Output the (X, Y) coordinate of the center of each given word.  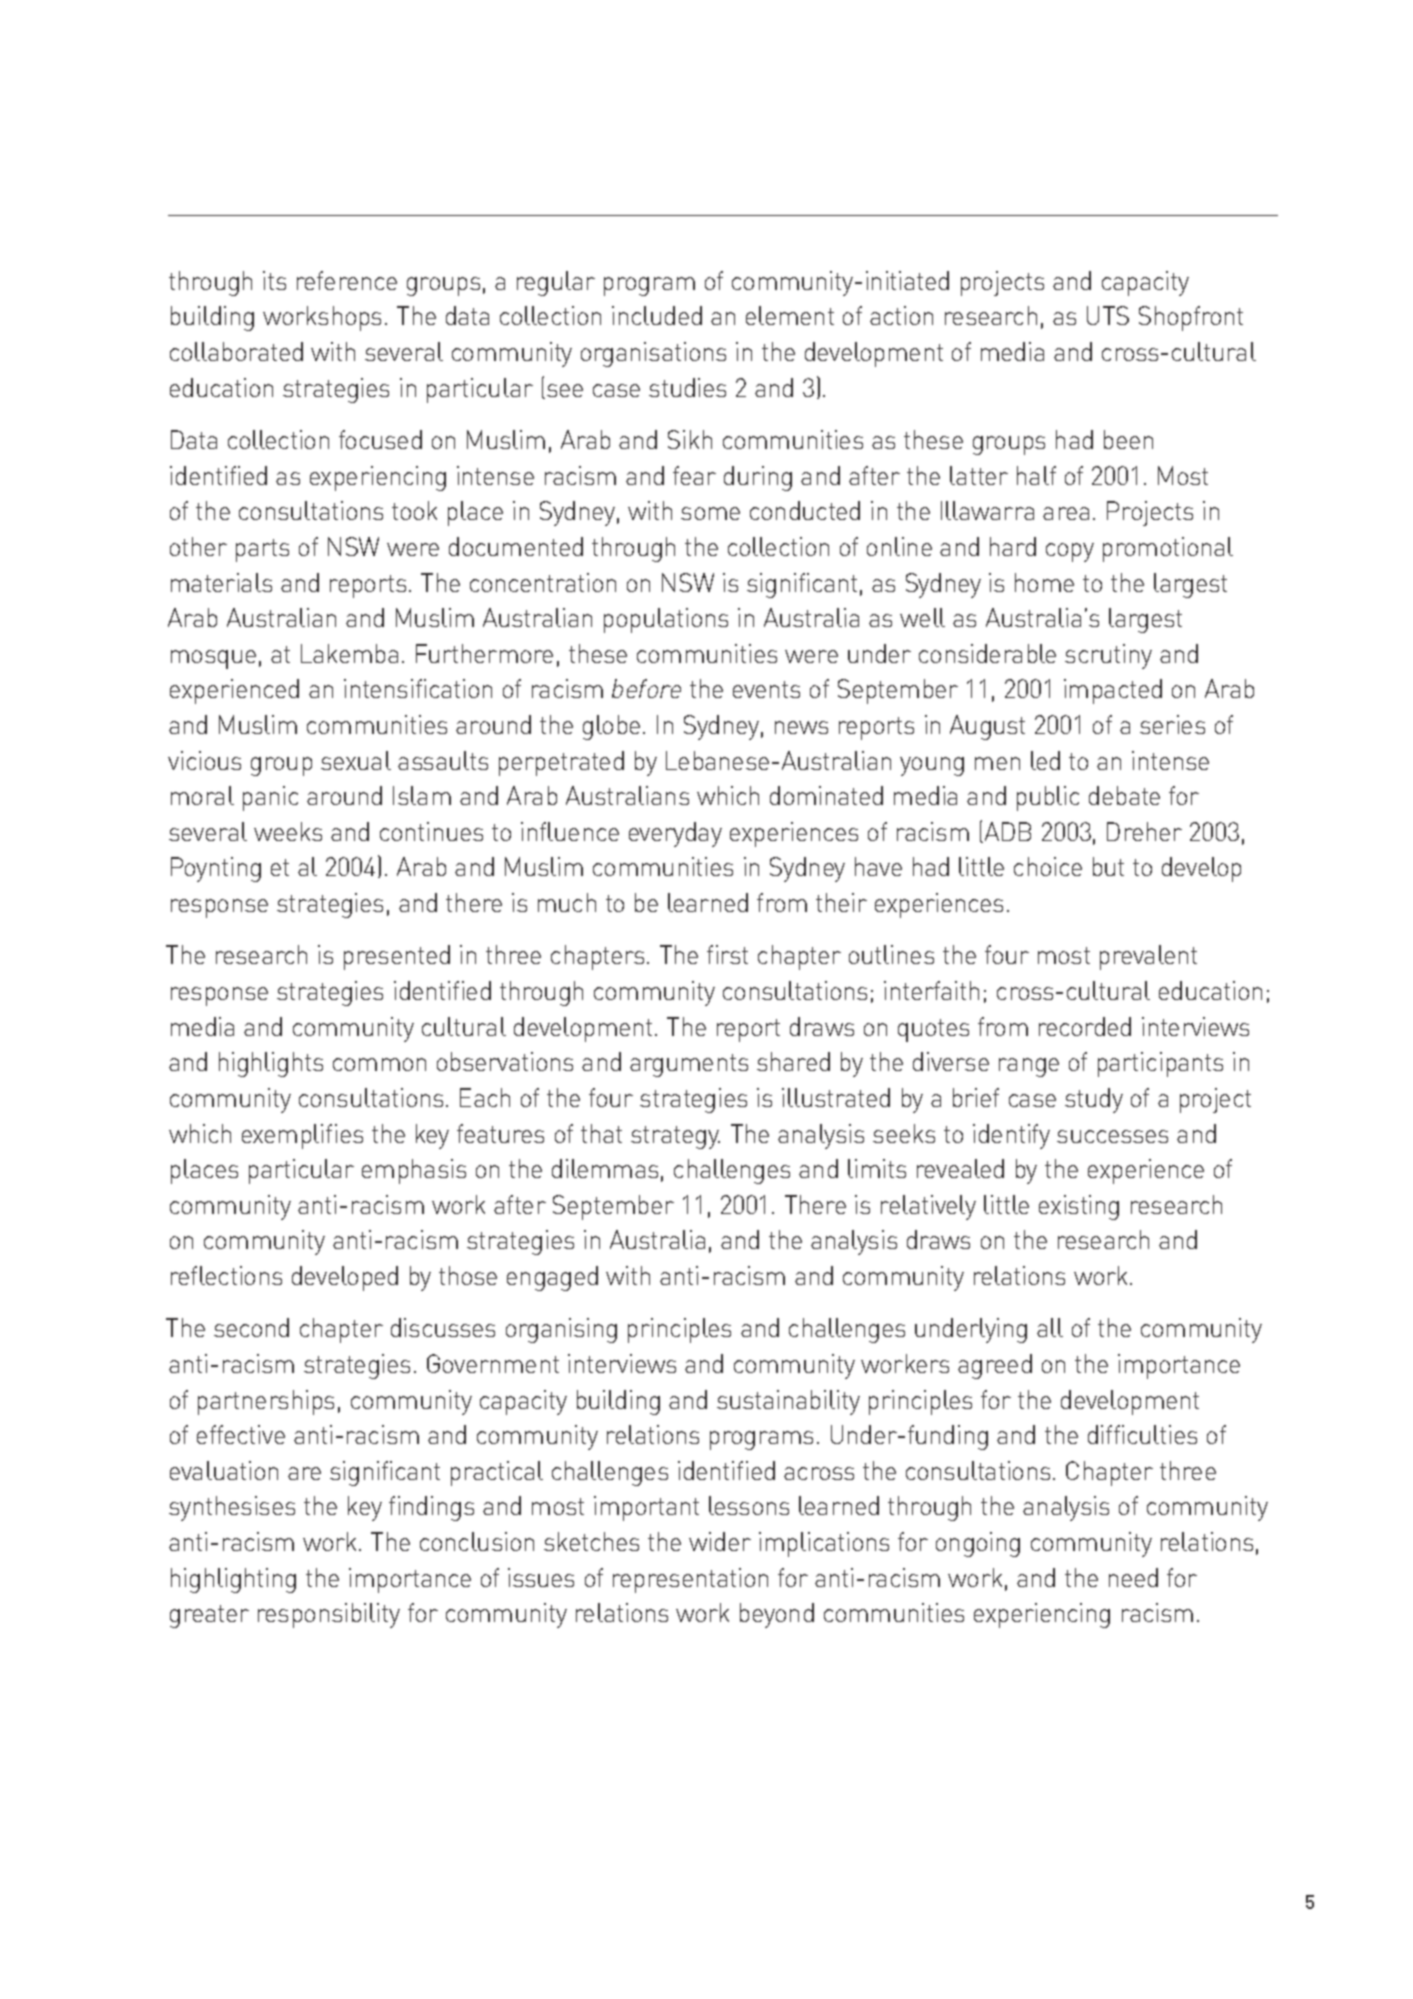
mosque (213, 659)
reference (347, 280)
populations (666, 620)
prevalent (1148, 957)
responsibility (329, 1615)
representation (690, 1580)
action (901, 315)
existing (1079, 1207)
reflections (226, 1275)
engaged (552, 1278)
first (727, 954)
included (657, 315)
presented (397, 957)
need (1133, 1577)
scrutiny (1108, 656)
